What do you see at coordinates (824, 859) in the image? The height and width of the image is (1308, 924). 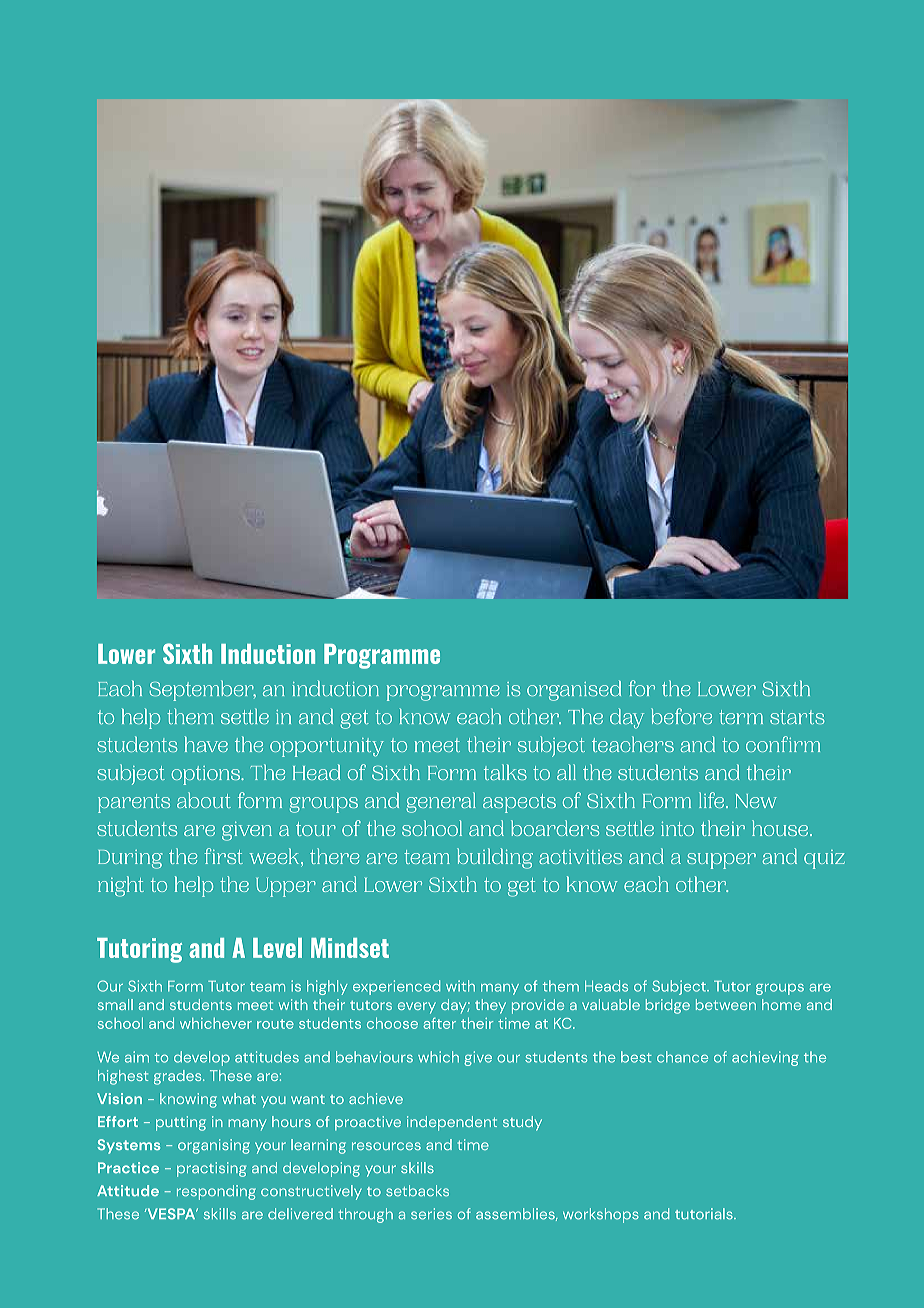 I see `quiz` at bounding box center [824, 859].
